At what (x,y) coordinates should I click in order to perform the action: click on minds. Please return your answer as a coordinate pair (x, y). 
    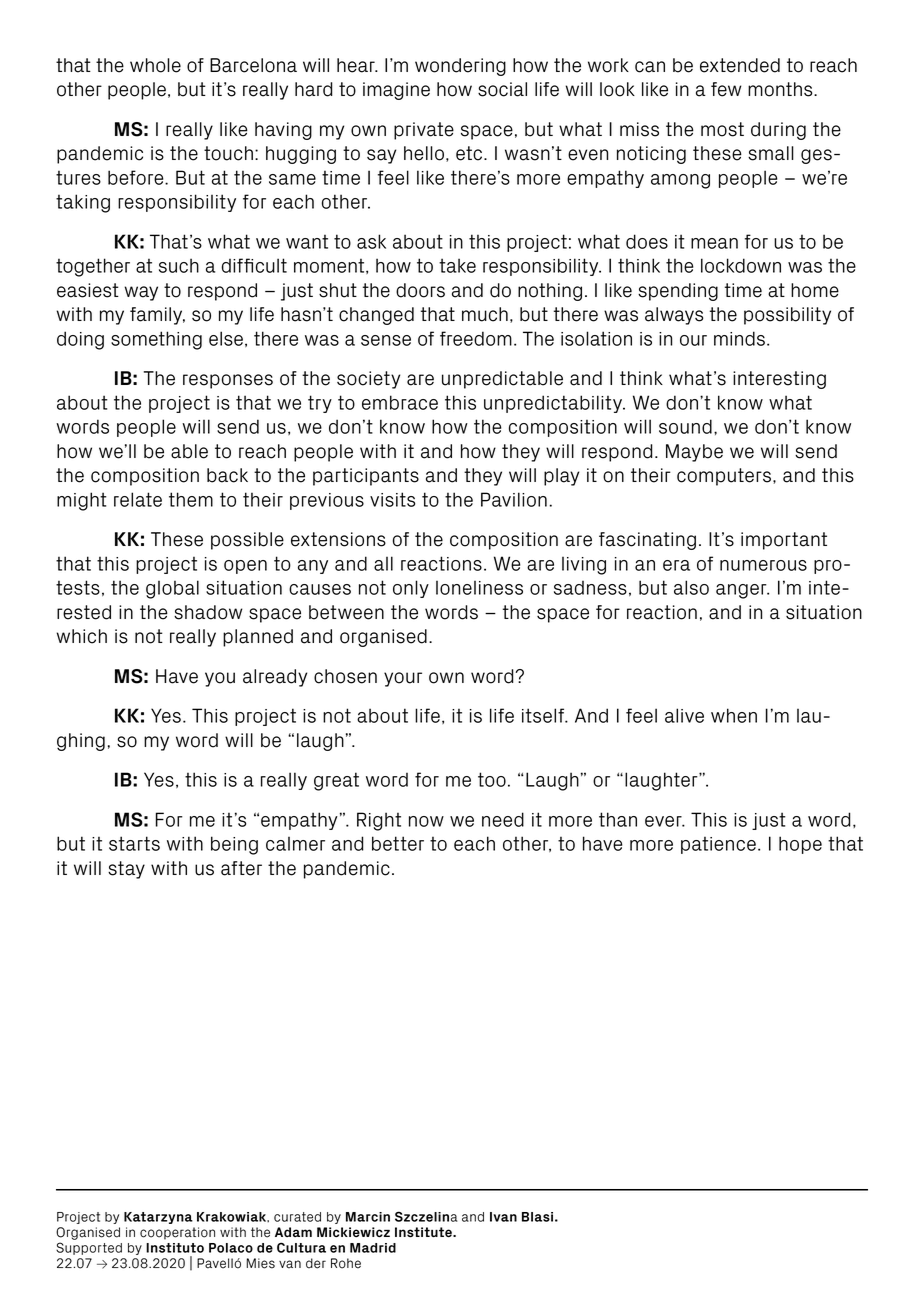
    Looking at the image, I should click on (739, 338).
